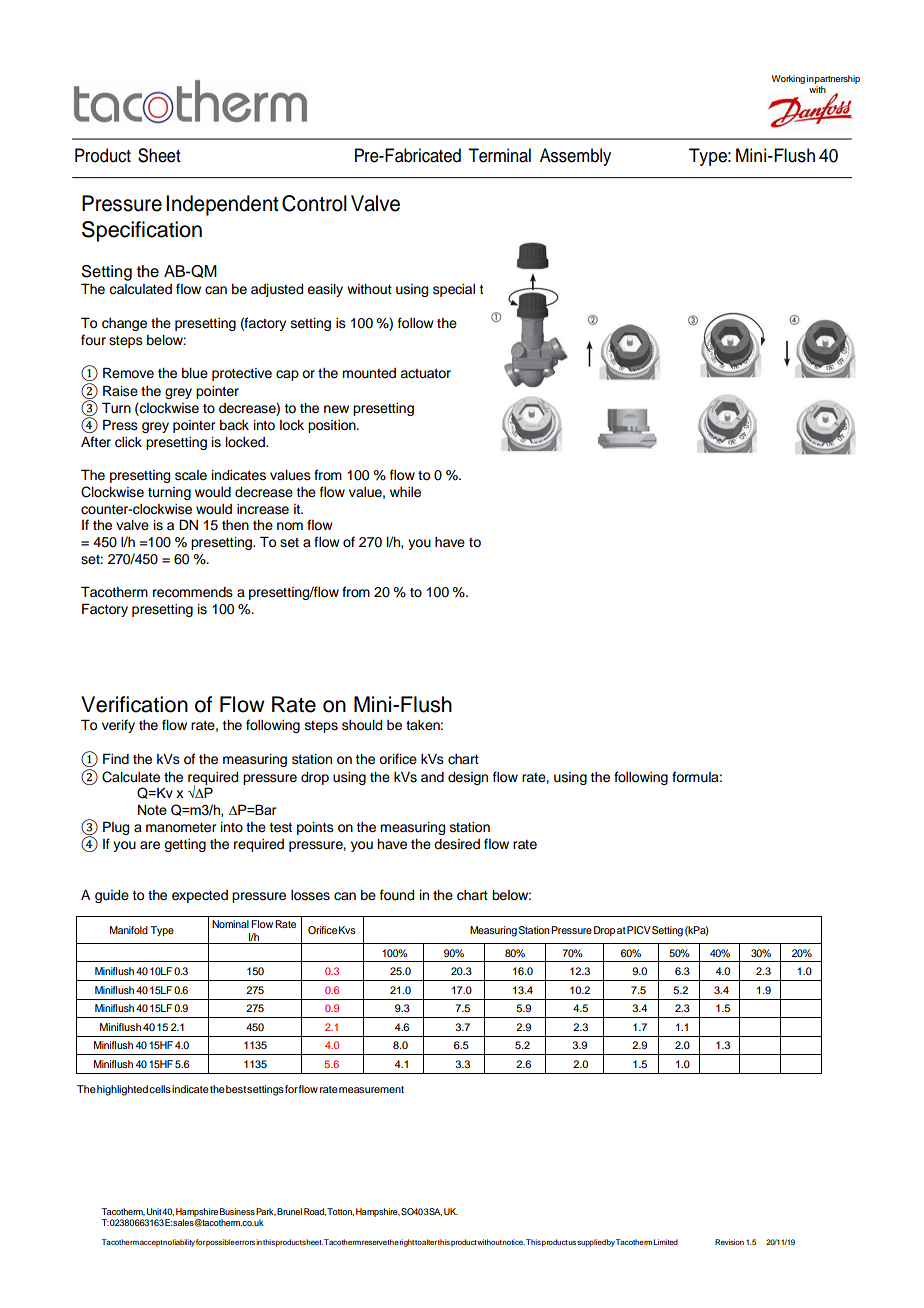  I want to click on Revision, so click(729, 1242).
